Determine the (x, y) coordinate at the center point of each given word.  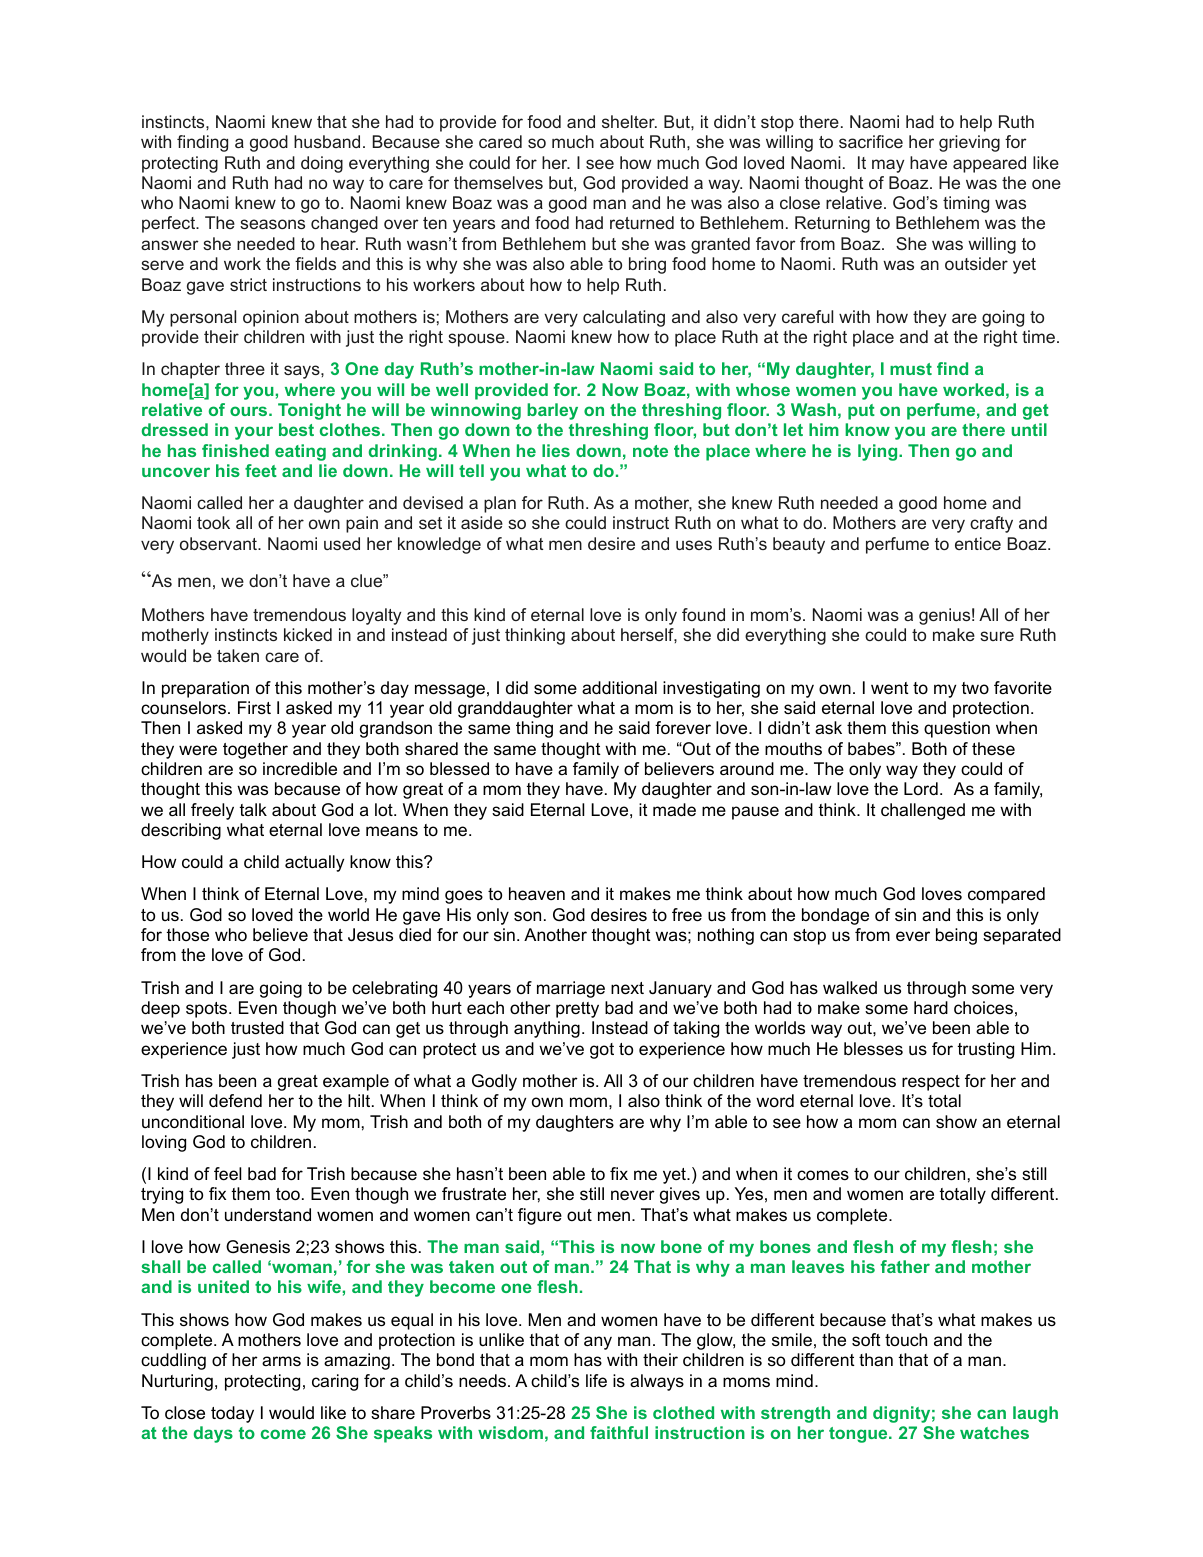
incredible (300, 769)
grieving (969, 143)
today (232, 1414)
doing (322, 164)
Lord (921, 788)
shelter (629, 121)
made (674, 810)
